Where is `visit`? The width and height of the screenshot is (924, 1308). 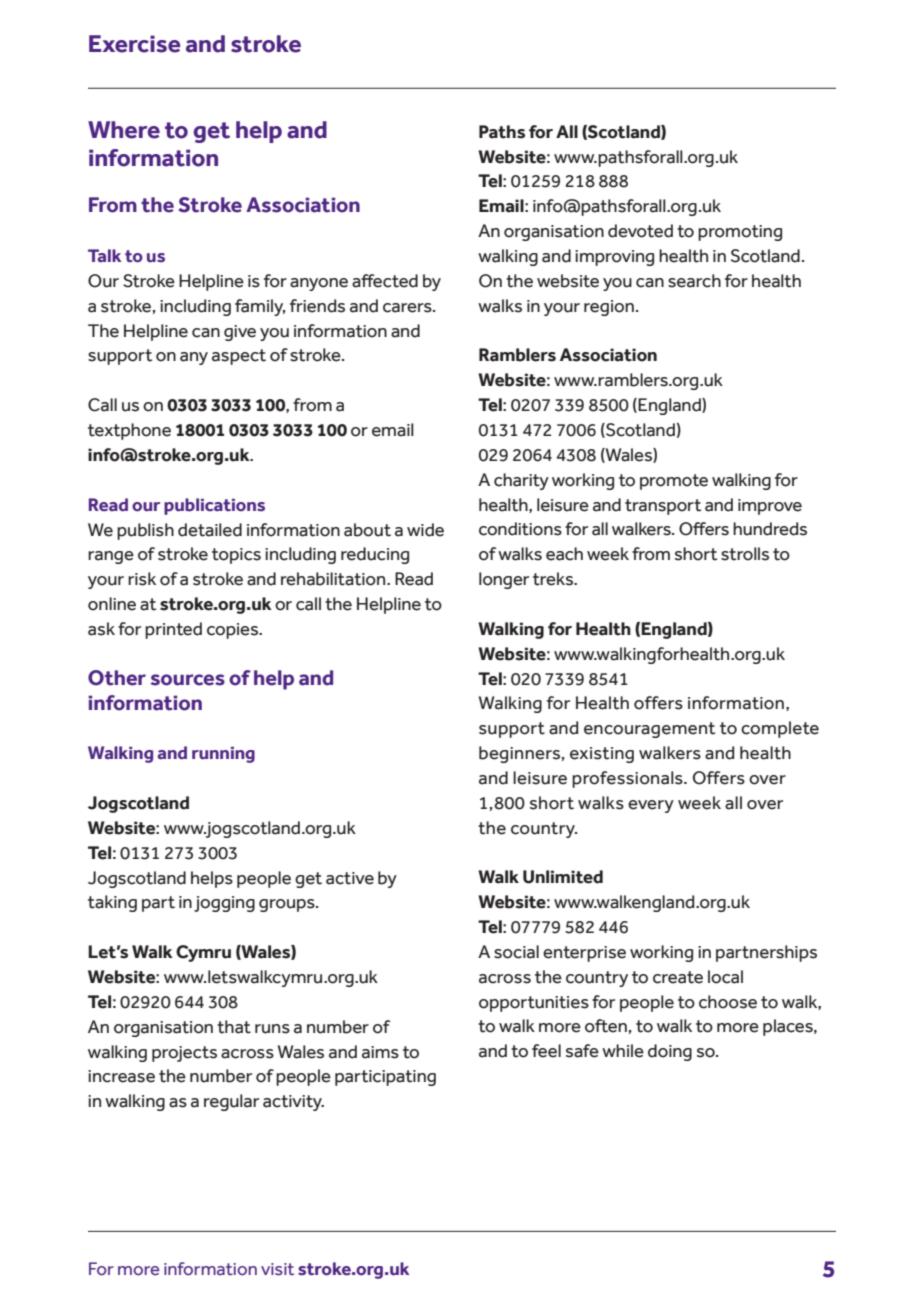 visit is located at coordinates (277, 1269).
